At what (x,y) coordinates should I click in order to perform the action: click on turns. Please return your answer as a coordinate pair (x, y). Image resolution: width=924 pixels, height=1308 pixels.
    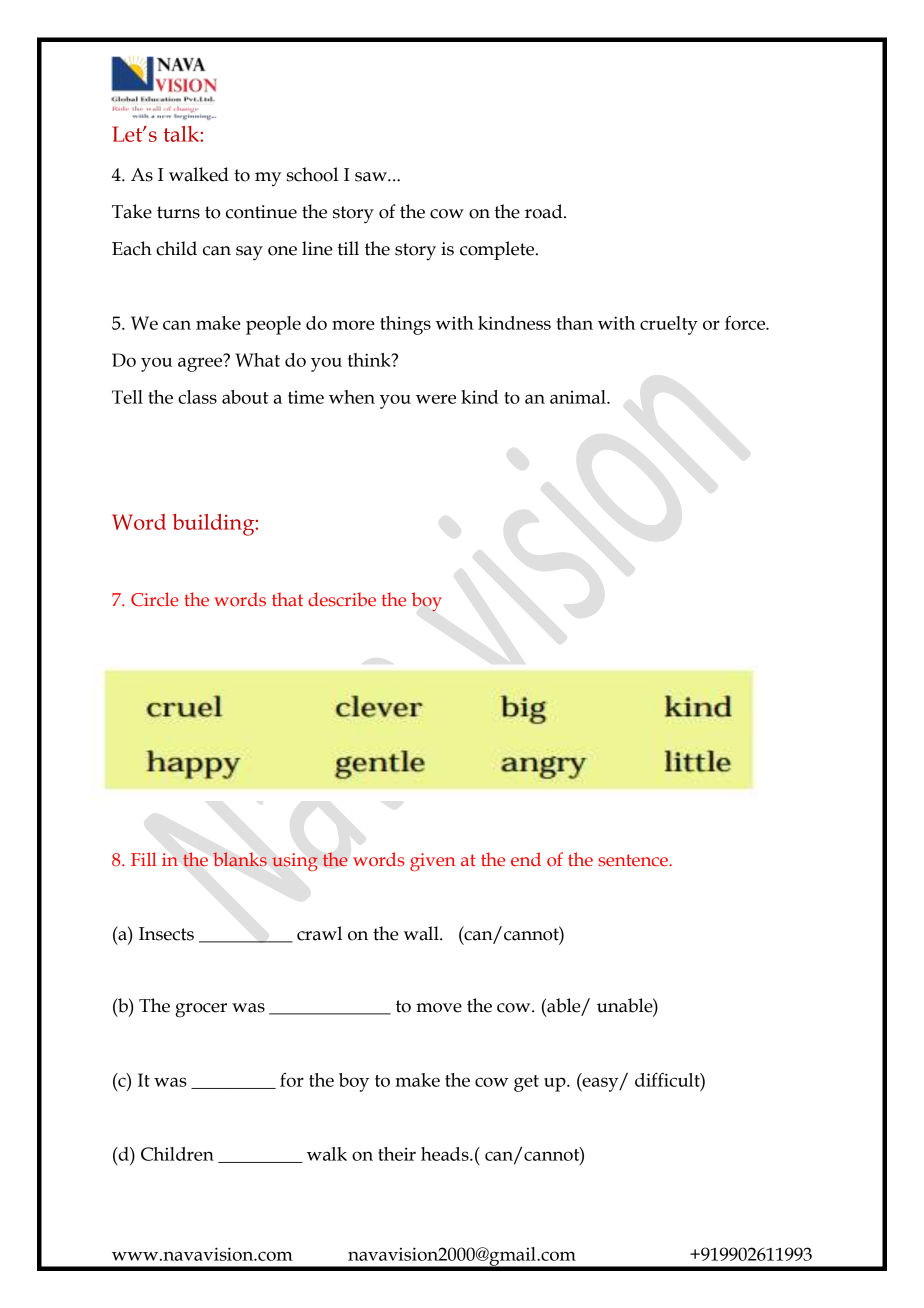
    Looking at the image, I should click on (178, 212).
